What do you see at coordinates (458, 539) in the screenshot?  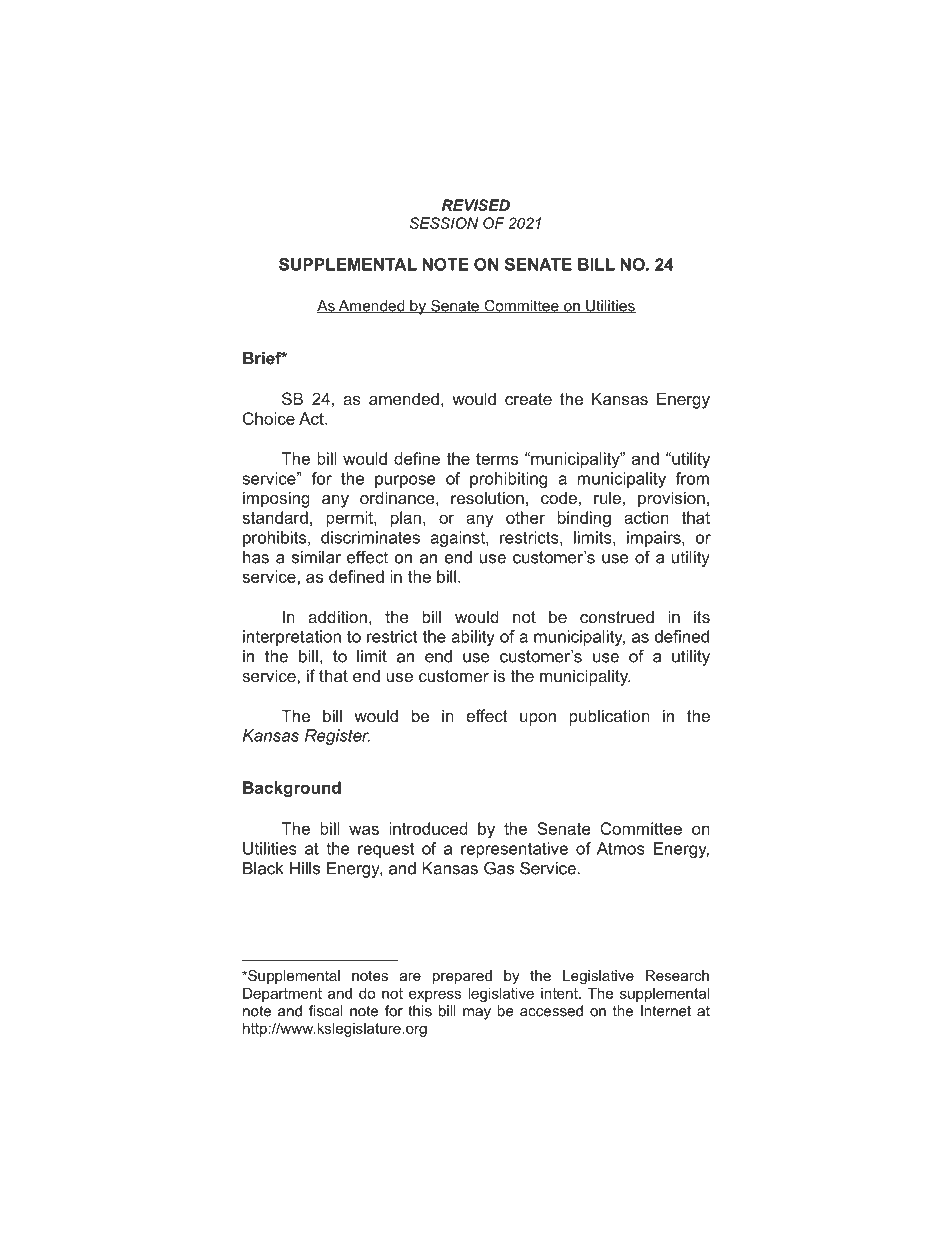 I see `against` at bounding box center [458, 539].
